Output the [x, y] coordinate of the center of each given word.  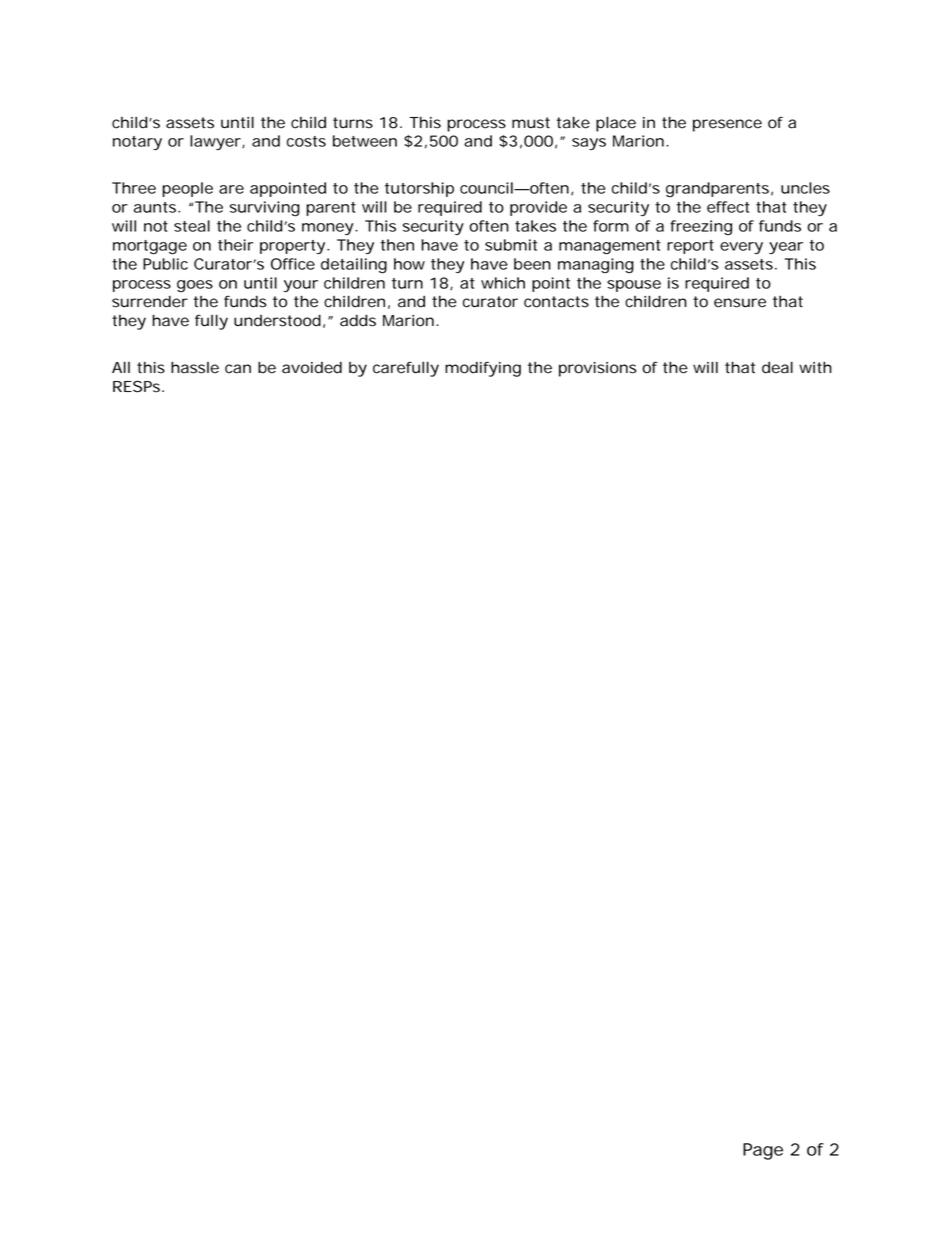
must [531, 123]
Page [763, 1151]
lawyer [216, 142]
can [238, 369]
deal [777, 367]
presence [727, 125]
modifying [483, 369]
